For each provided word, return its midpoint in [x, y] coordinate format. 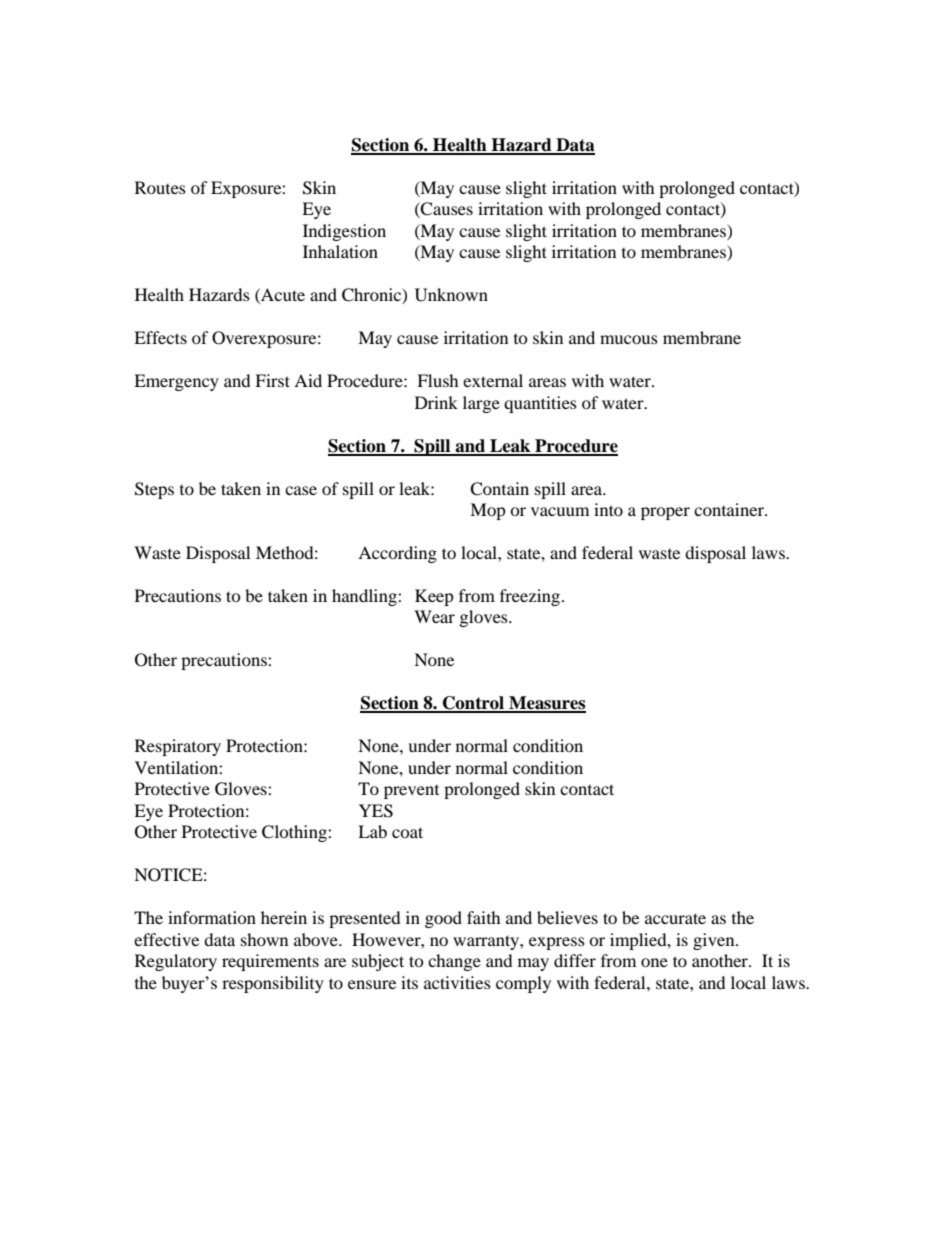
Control [473, 704]
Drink [436, 402]
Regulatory [176, 962]
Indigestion [344, 232]
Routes [160, 187]
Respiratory [178, 747]
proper [665, 513]
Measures [546, 704]
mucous [629, 339]
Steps [154, 490]
